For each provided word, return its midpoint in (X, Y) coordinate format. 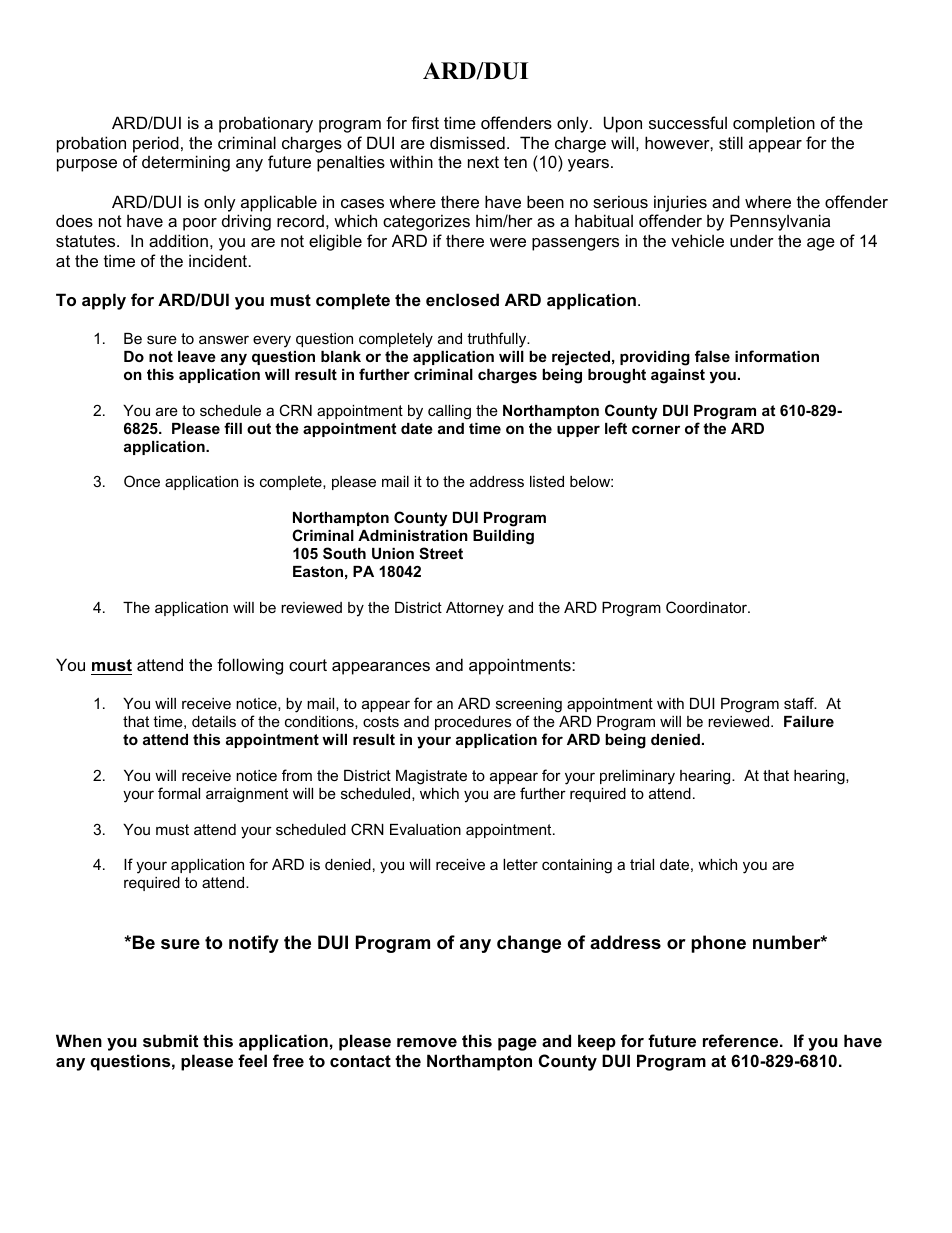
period (156, 144)
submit (170, 1040)
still (731, 142)
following (250, 666)
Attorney (475, 609)
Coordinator (708, 607)
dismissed (467, 142)
